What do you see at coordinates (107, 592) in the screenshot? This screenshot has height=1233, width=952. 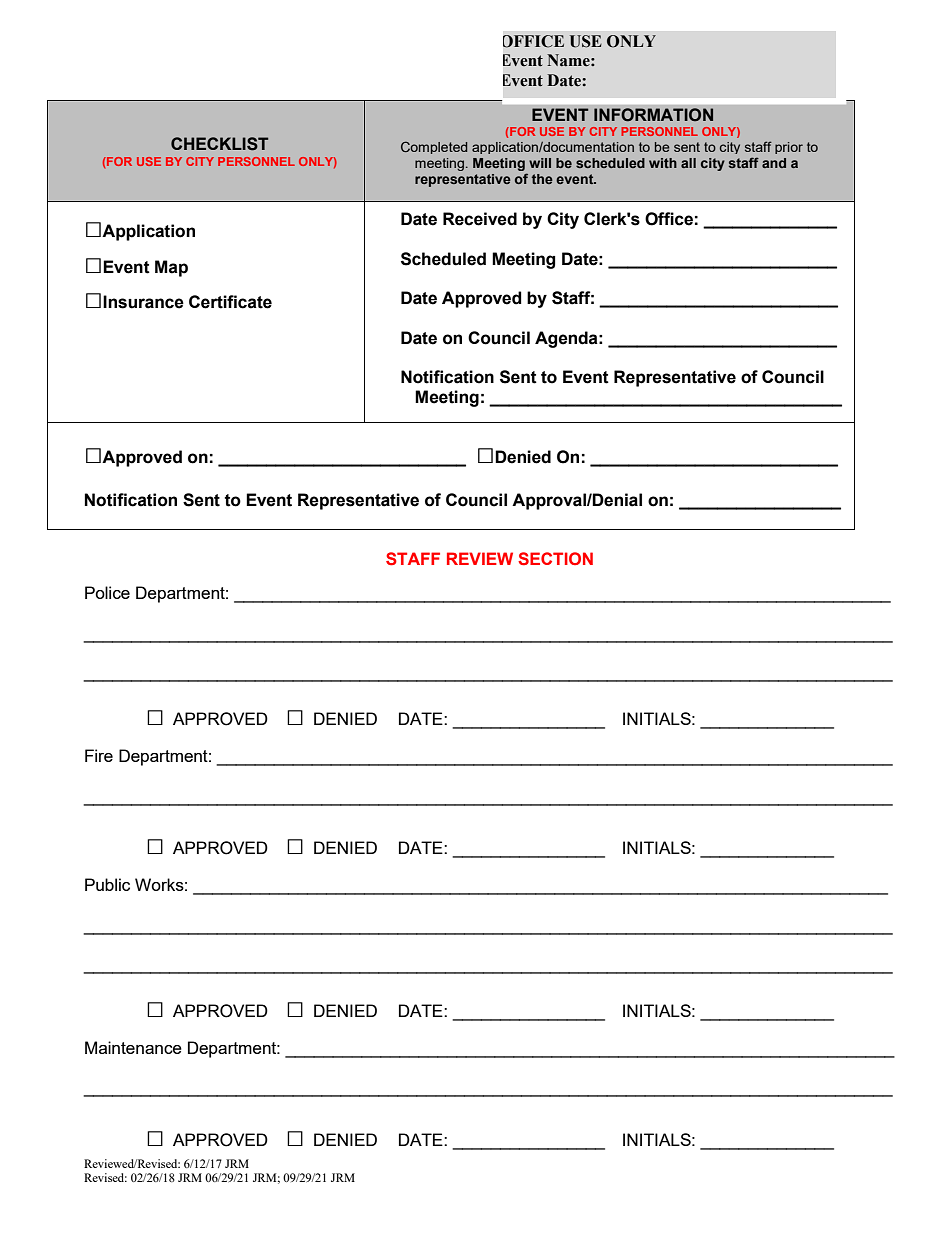 I see `Police` at bounding box center [107, 592].
